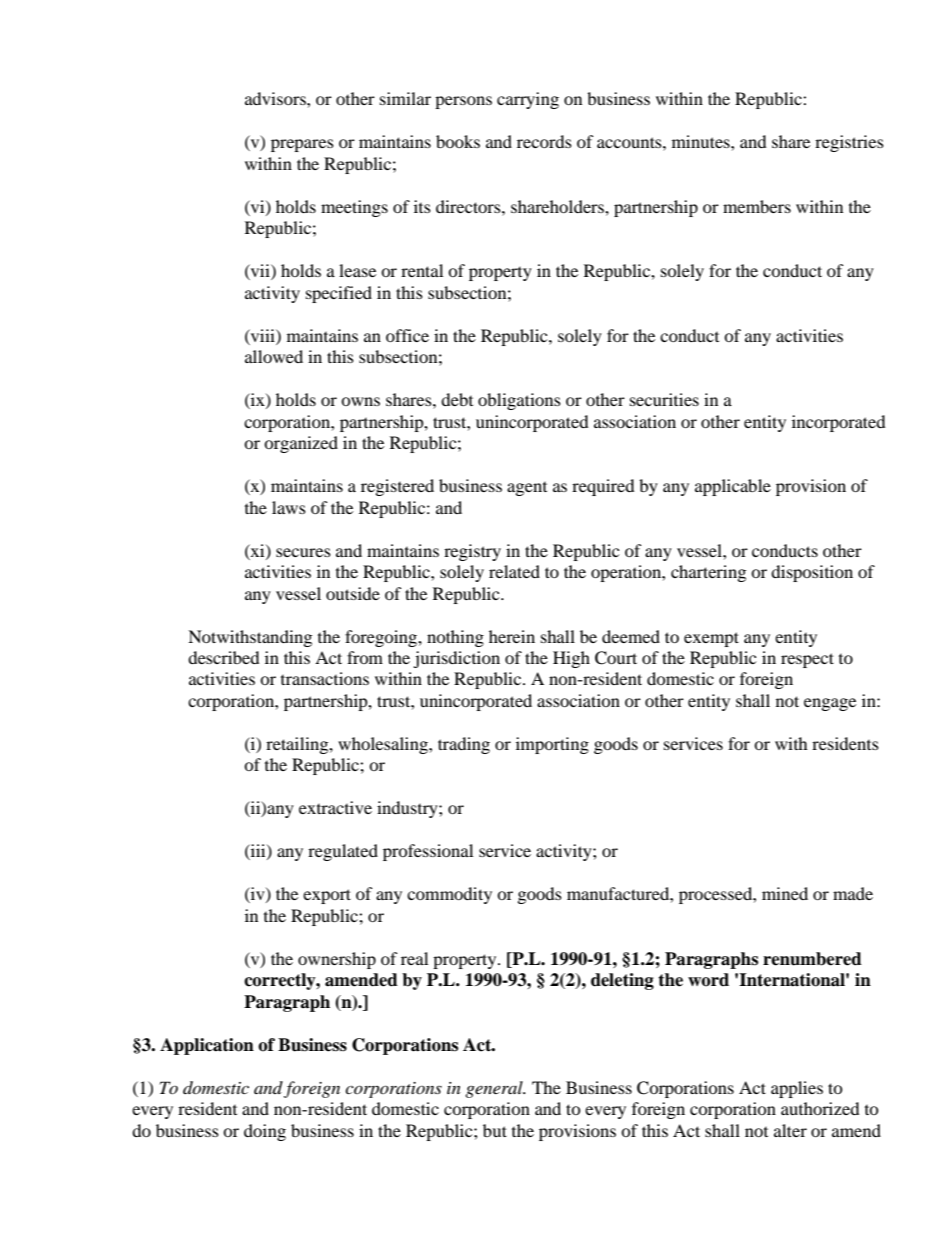 The width and height of the image is (952, 1233). I want to click on prepares, so click(302, 145).
